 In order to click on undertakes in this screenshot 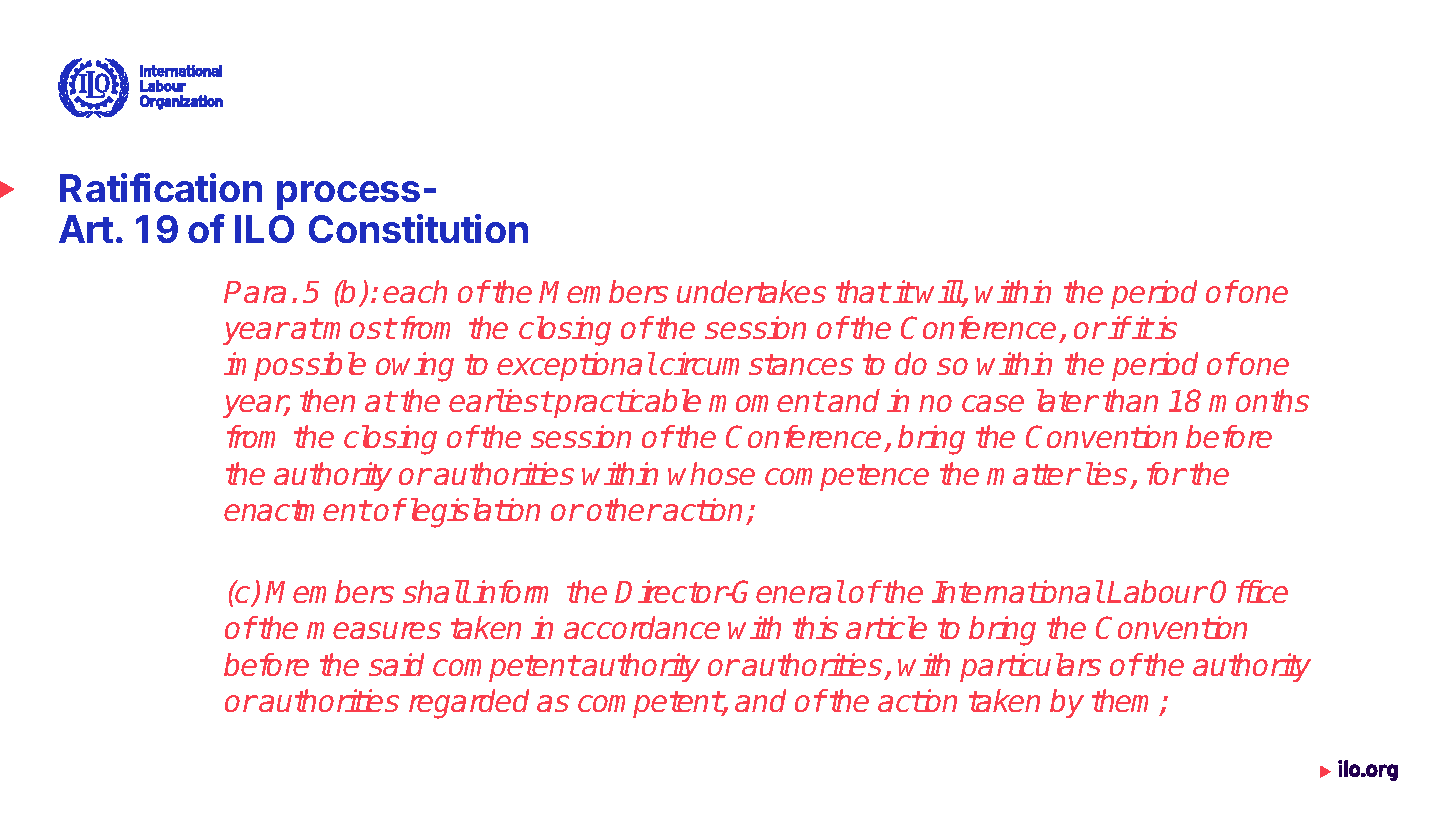, I will do `click(751, 291)`.
